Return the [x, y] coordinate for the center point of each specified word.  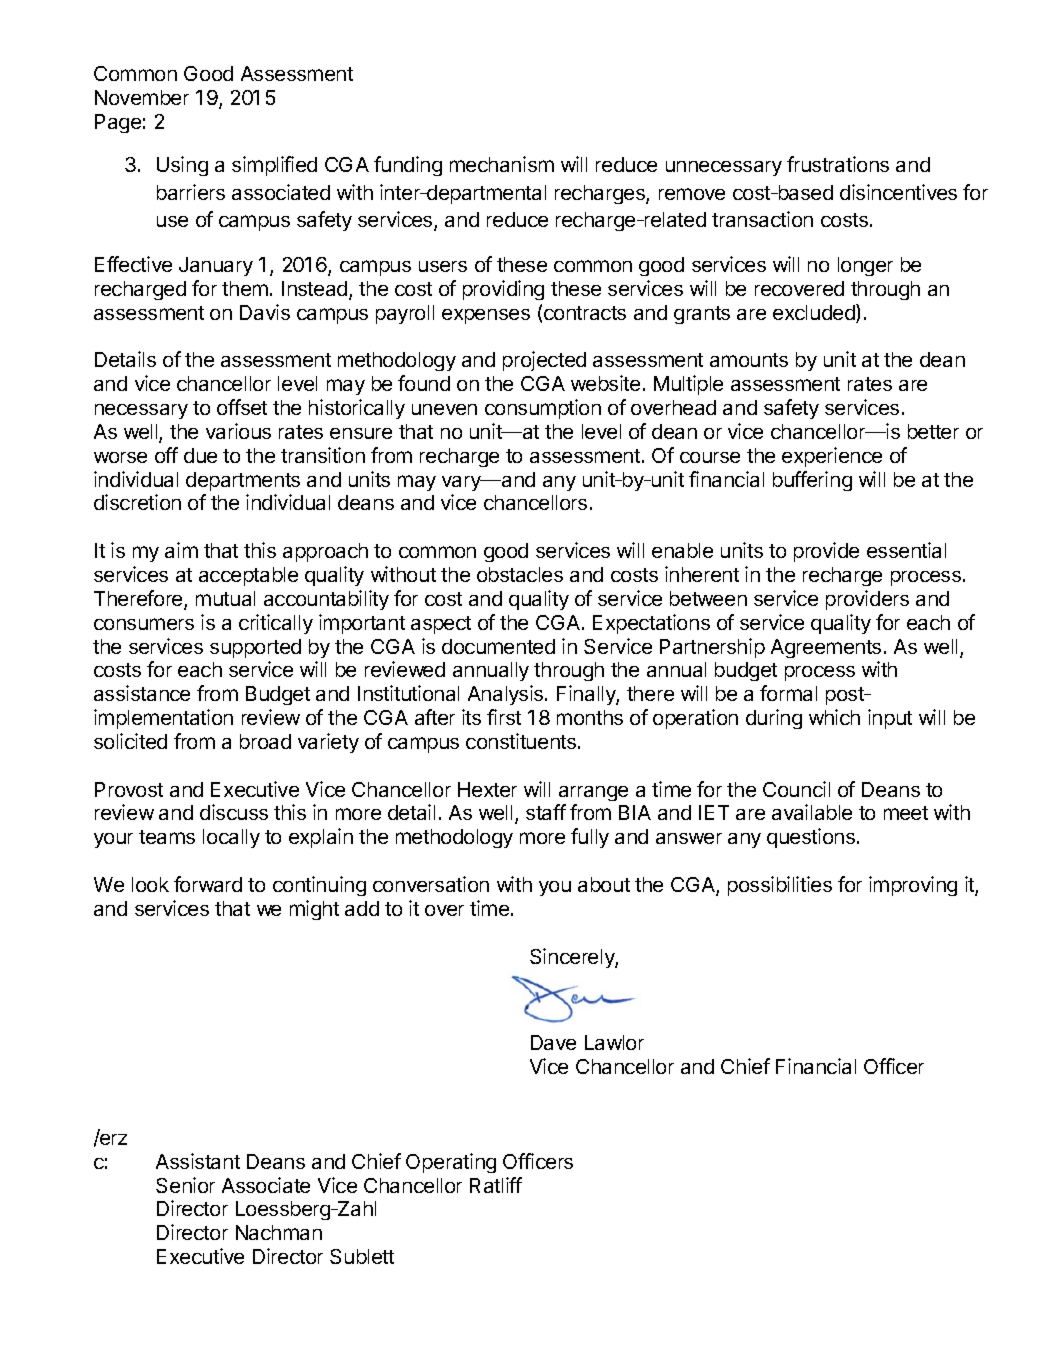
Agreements [826, 648]
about [604, 884]
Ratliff [496, 1185]
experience [832, 457]
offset [242, 407]
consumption [543, 409]
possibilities [780, 886]
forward [208, 884]
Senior [185, 1185]
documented [498, 646]
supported [255, 648]
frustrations [838, 164]
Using [182, 166]
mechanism [502, 164]
